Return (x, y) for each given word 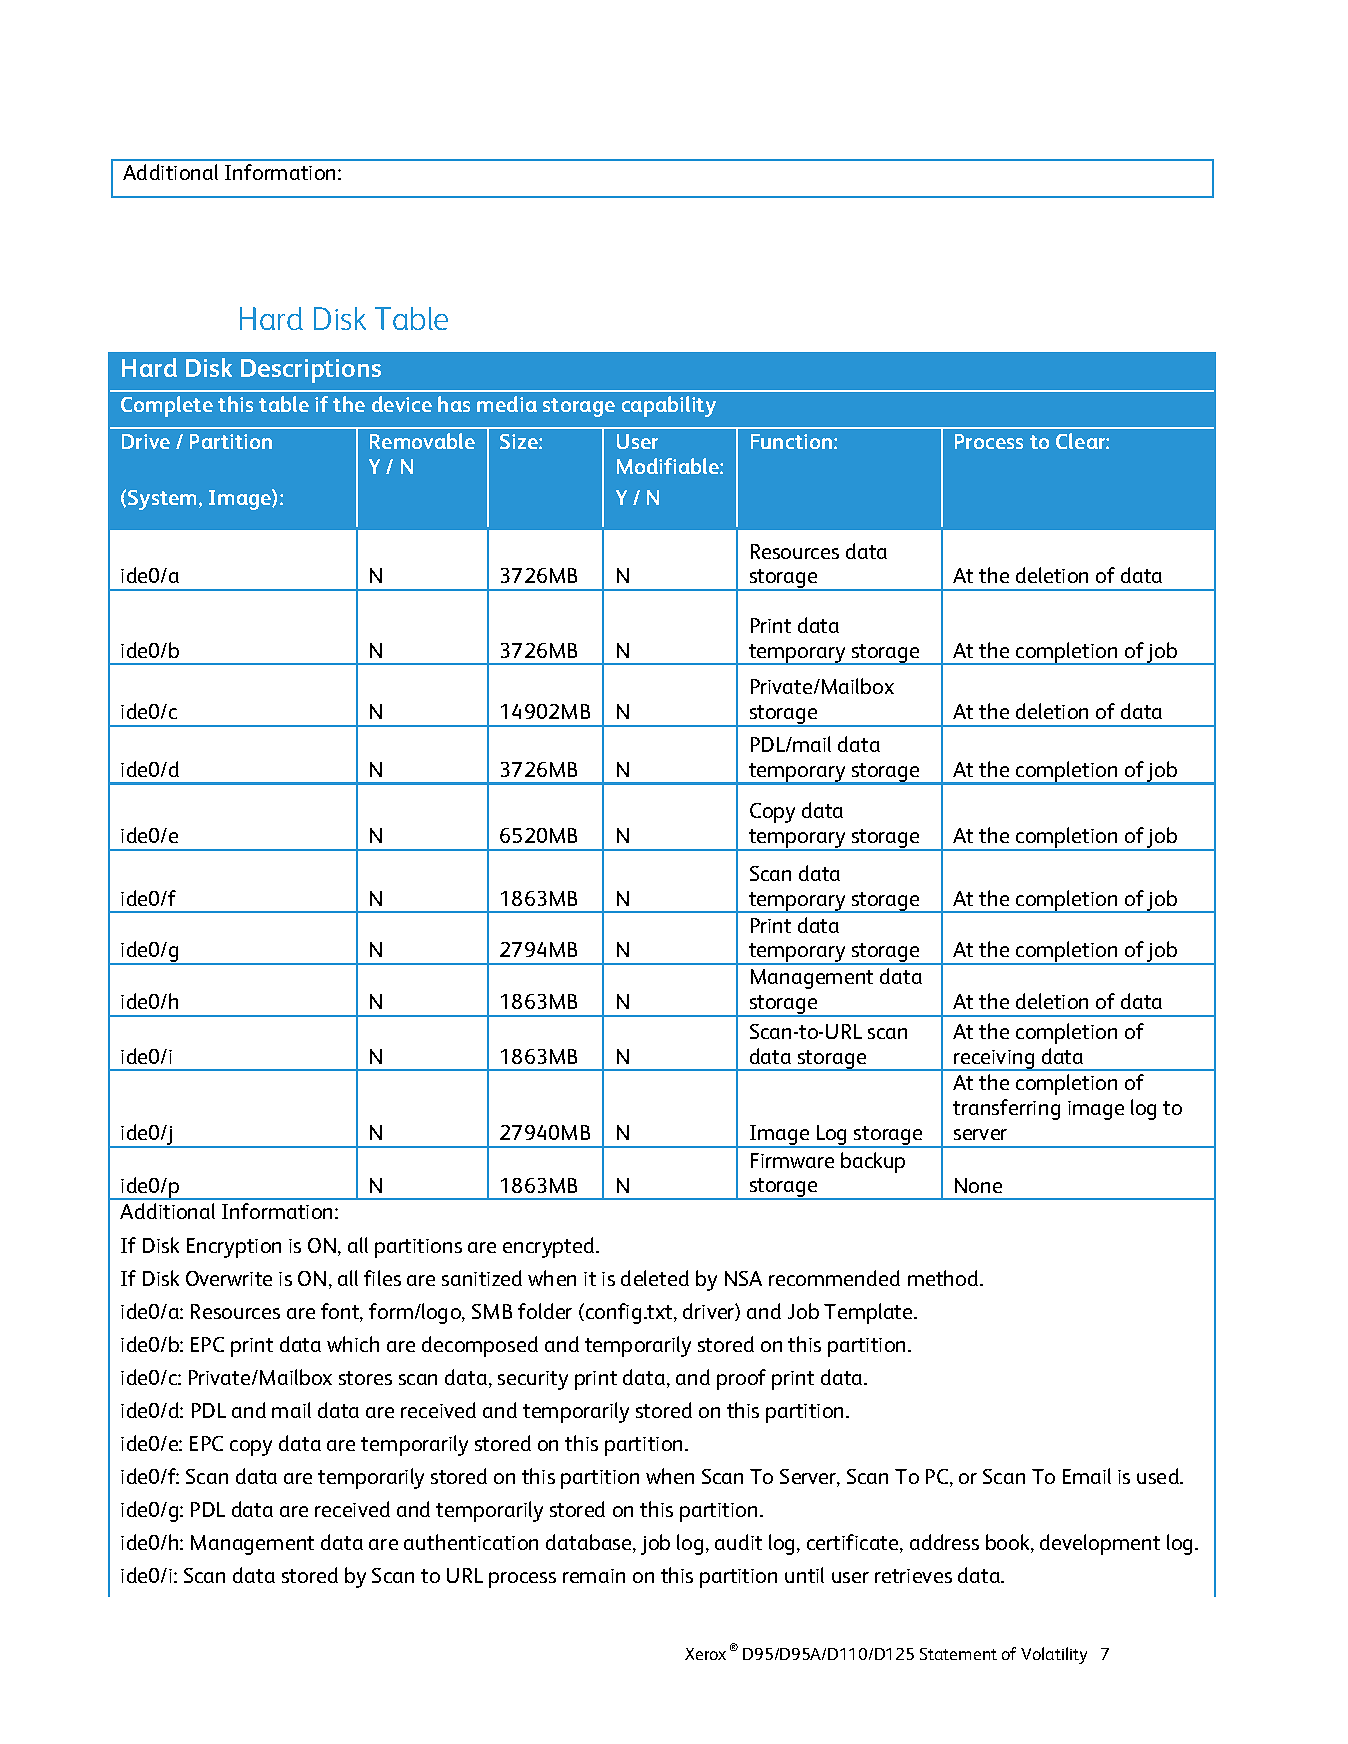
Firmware (792, 1160)
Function (793, 441)
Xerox (705, 1654)
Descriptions (311, 371)
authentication (471, 1542)
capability (669, 406)
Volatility (1054, 1655)
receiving (995, 1060)
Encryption (234, 1248)
